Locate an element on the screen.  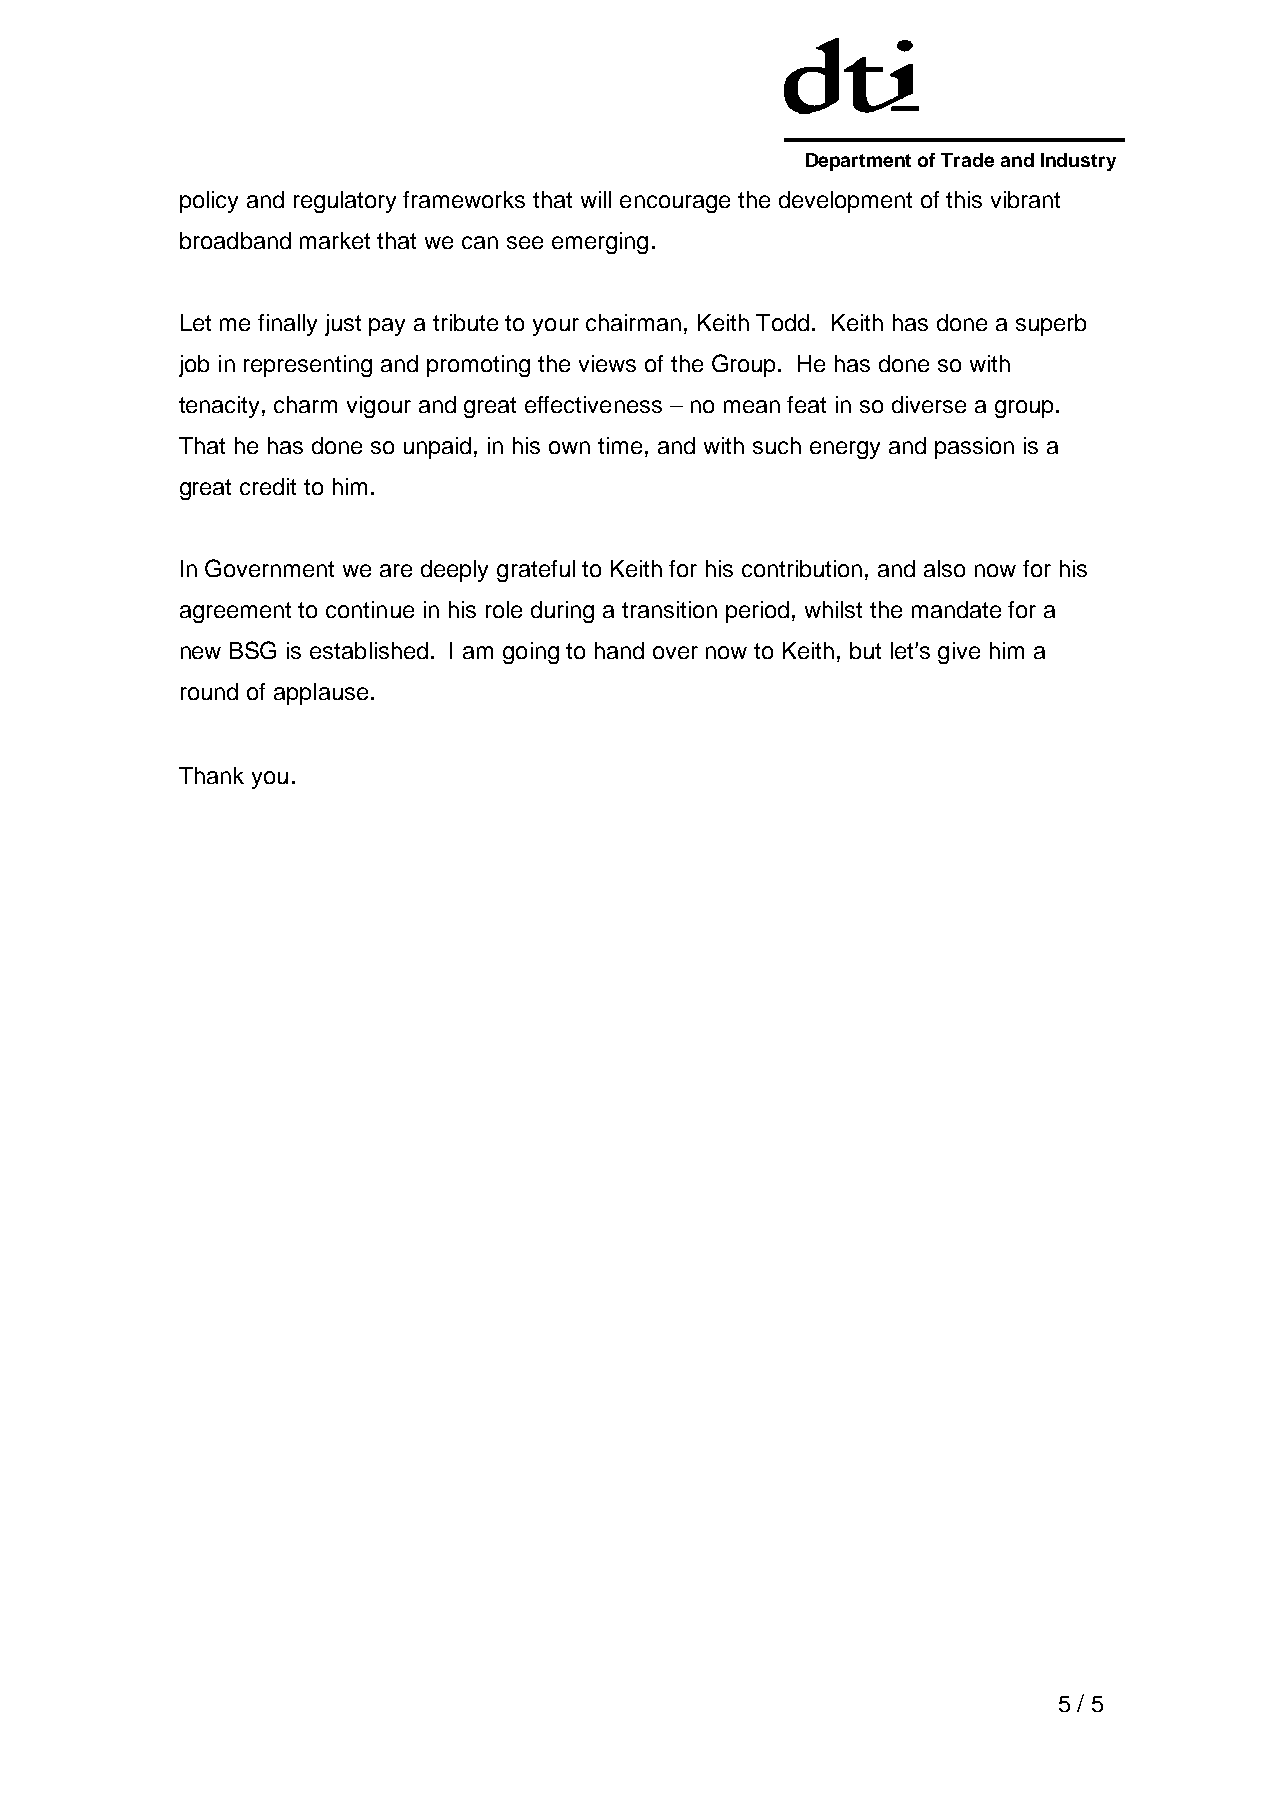
Trade is located at coordinates (967, 160).
